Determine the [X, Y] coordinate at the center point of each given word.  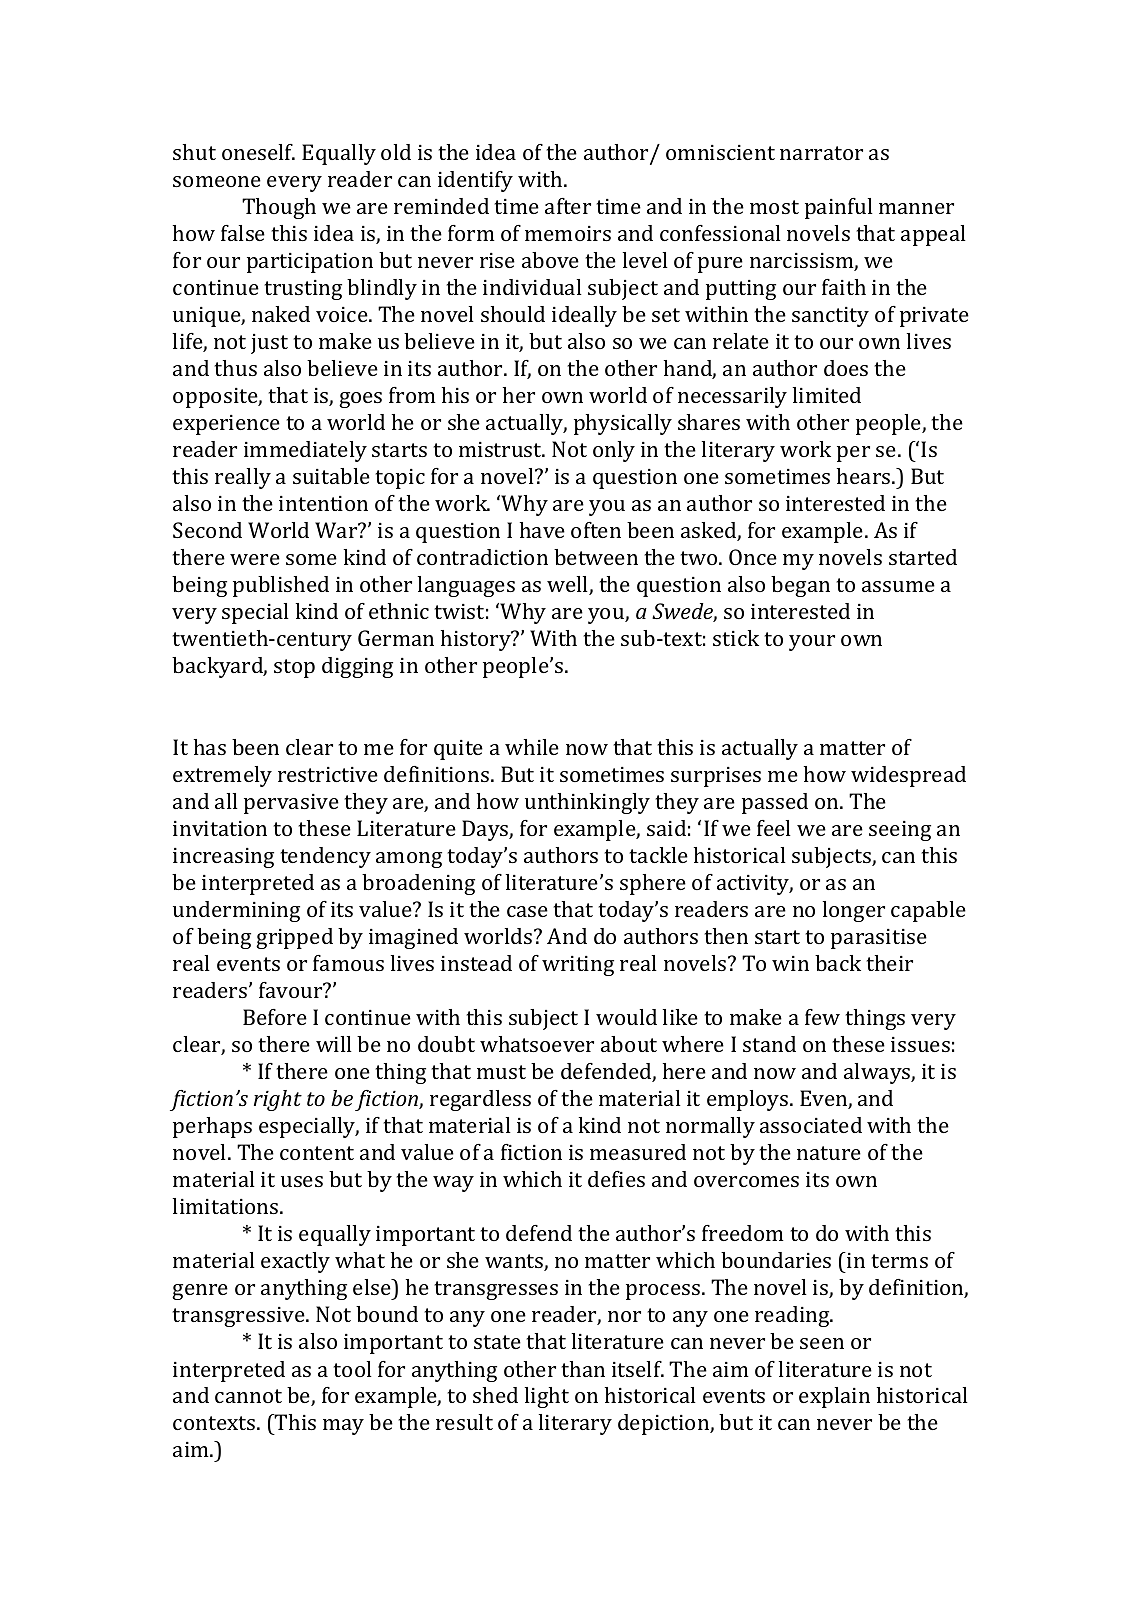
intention [323, 503]
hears [865, 476]
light [547, 1397]
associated [811, 1125]
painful [839, 208]
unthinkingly [587, 803]
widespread [908, 776]
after [568, 206]
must [501, 1072]
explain [834, 1397]
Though [279, 208]
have [542, 530]
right [278, 1100]
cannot [248, 1396]
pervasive [291, 804]
